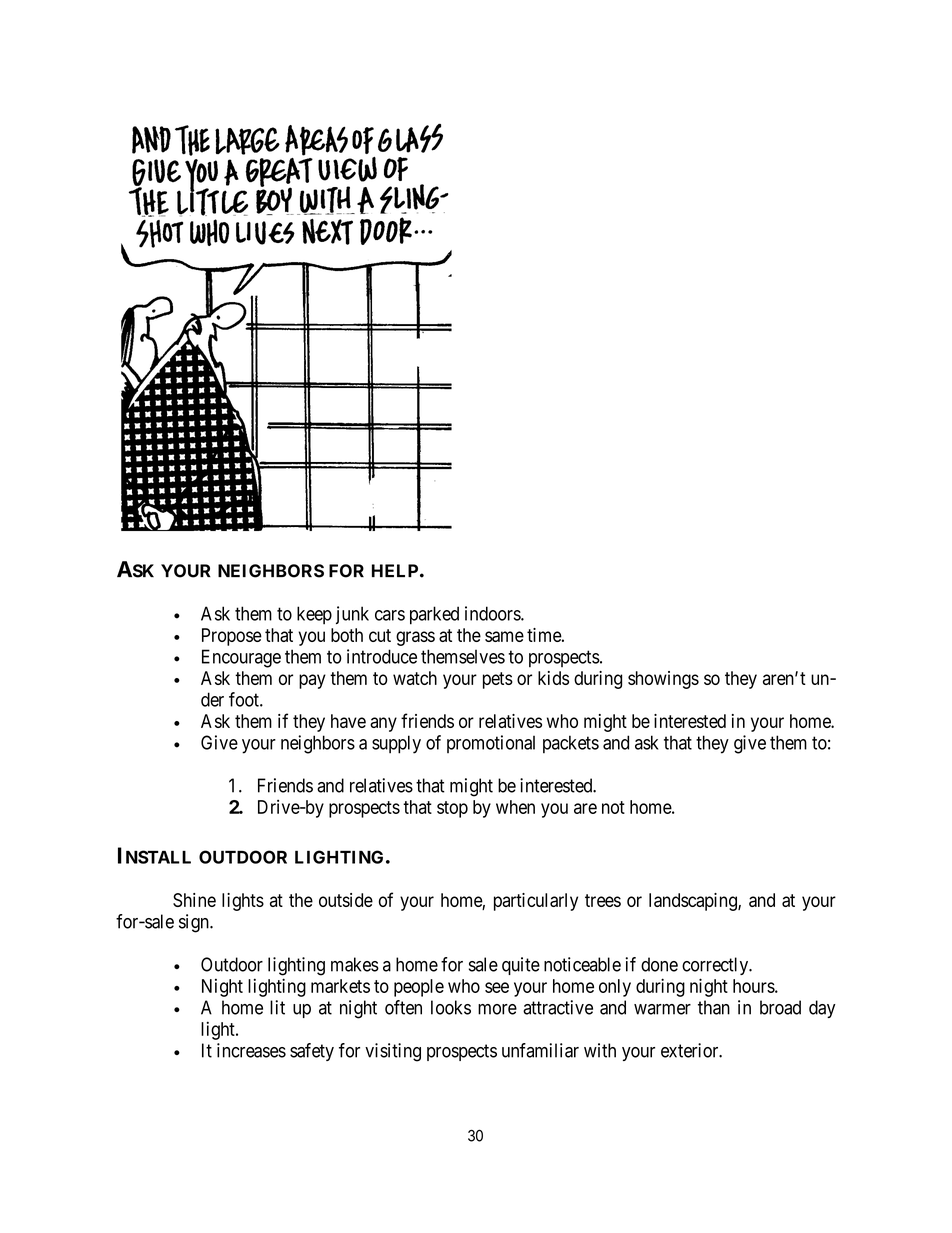  Describe the element at coordinates (515, 807) in the screenshot. I see `when` at that location.
